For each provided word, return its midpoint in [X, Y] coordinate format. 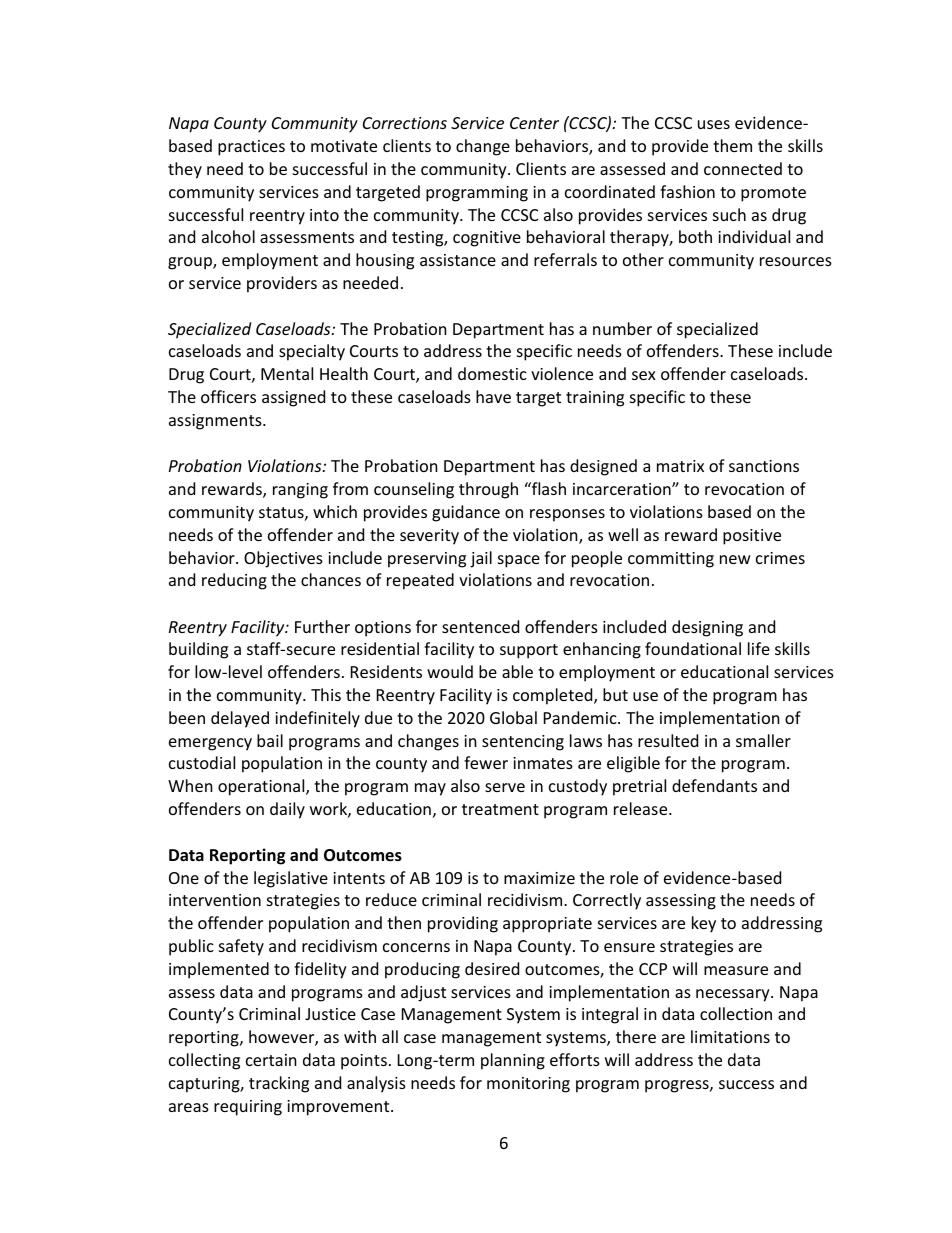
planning [513, 1061]
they [185, 170]
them [732, 145]
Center [534, 123]
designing [707, 628]
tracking [279, 1084]
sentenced [480, 626]
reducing [234, 581]
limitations [730, 1036]
